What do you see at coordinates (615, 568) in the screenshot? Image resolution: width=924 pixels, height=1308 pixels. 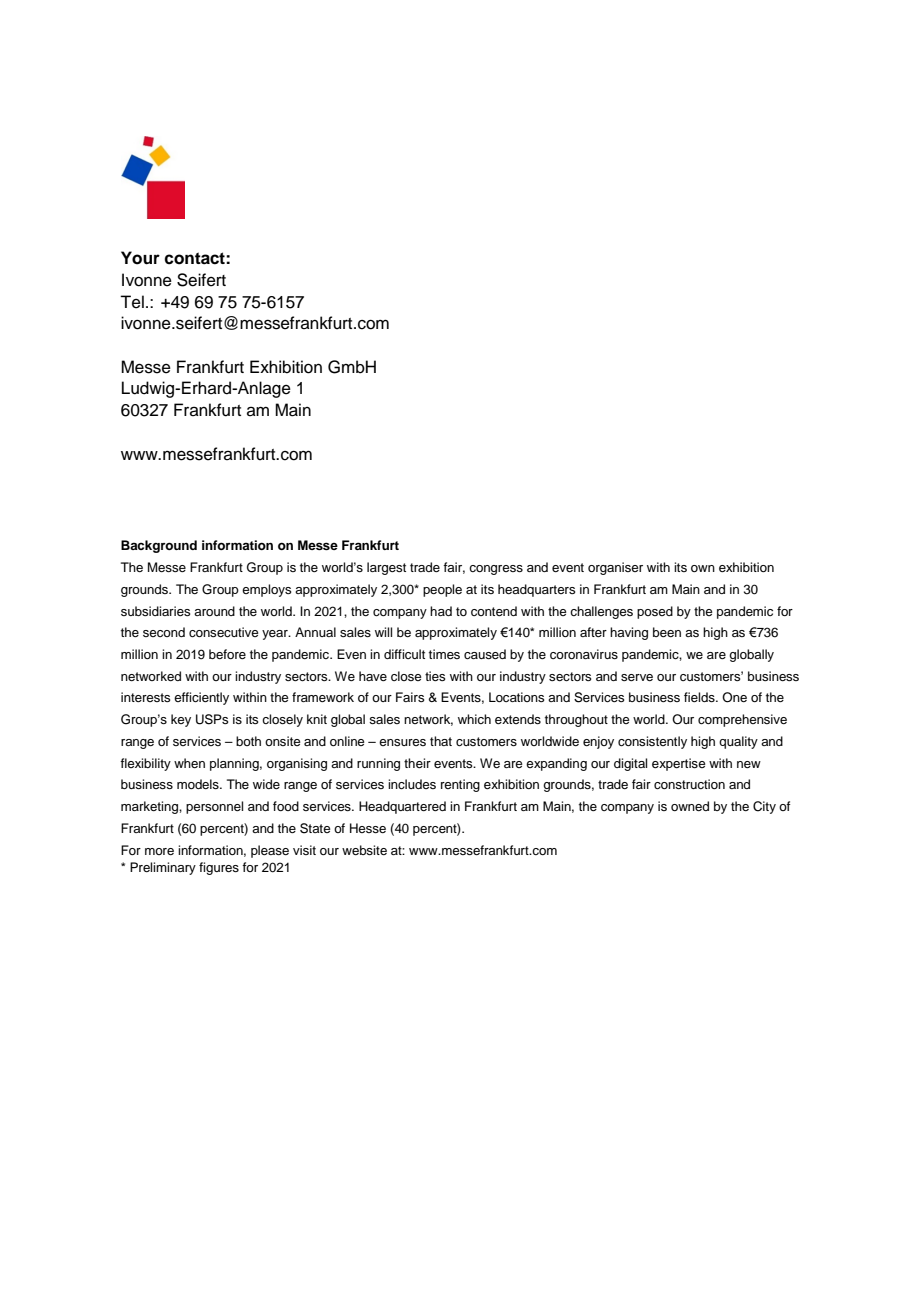 I see `organiser` at bounding box center [615, 568].
